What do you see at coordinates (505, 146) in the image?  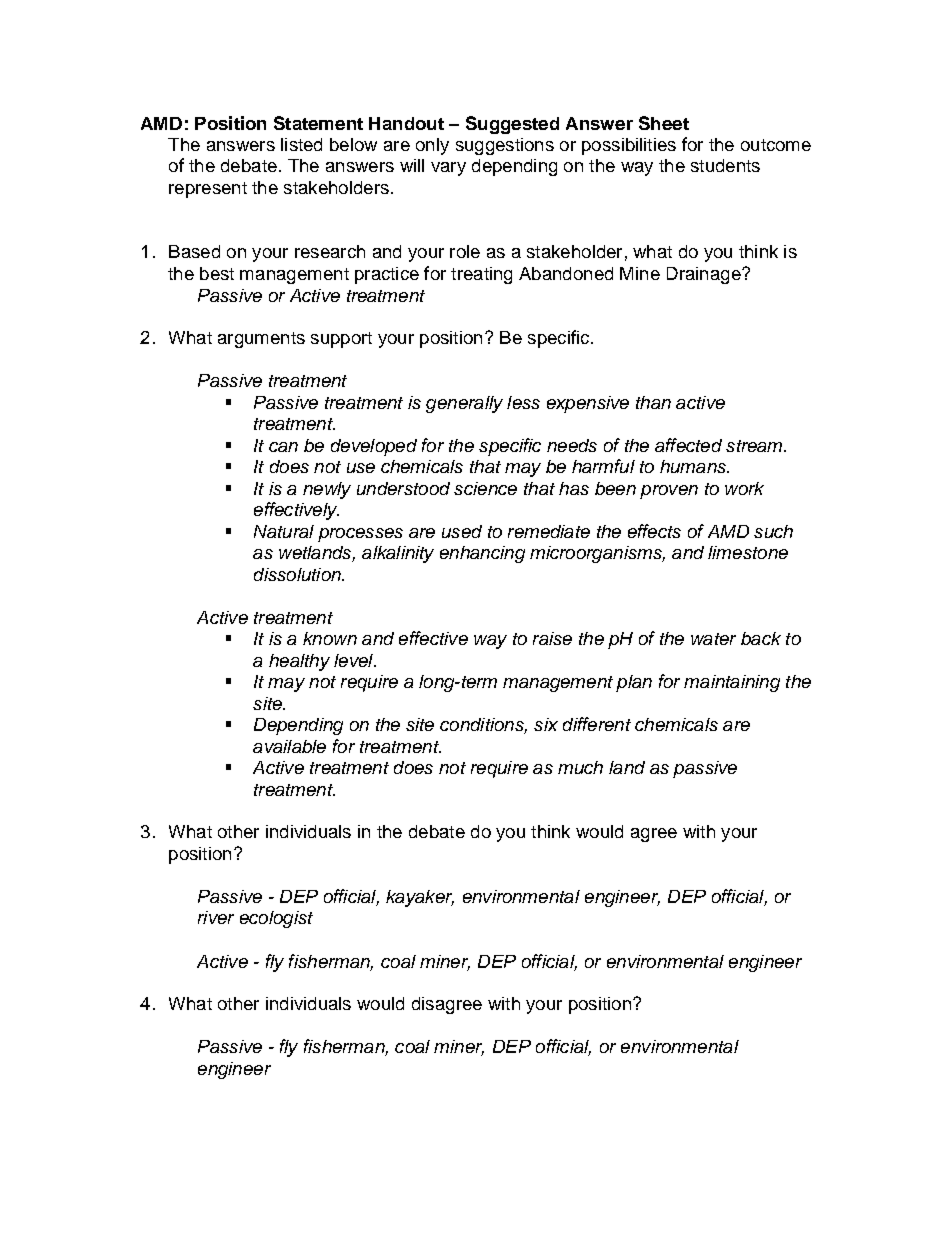 I see `suggestions` at bounding box center [505, 146].
